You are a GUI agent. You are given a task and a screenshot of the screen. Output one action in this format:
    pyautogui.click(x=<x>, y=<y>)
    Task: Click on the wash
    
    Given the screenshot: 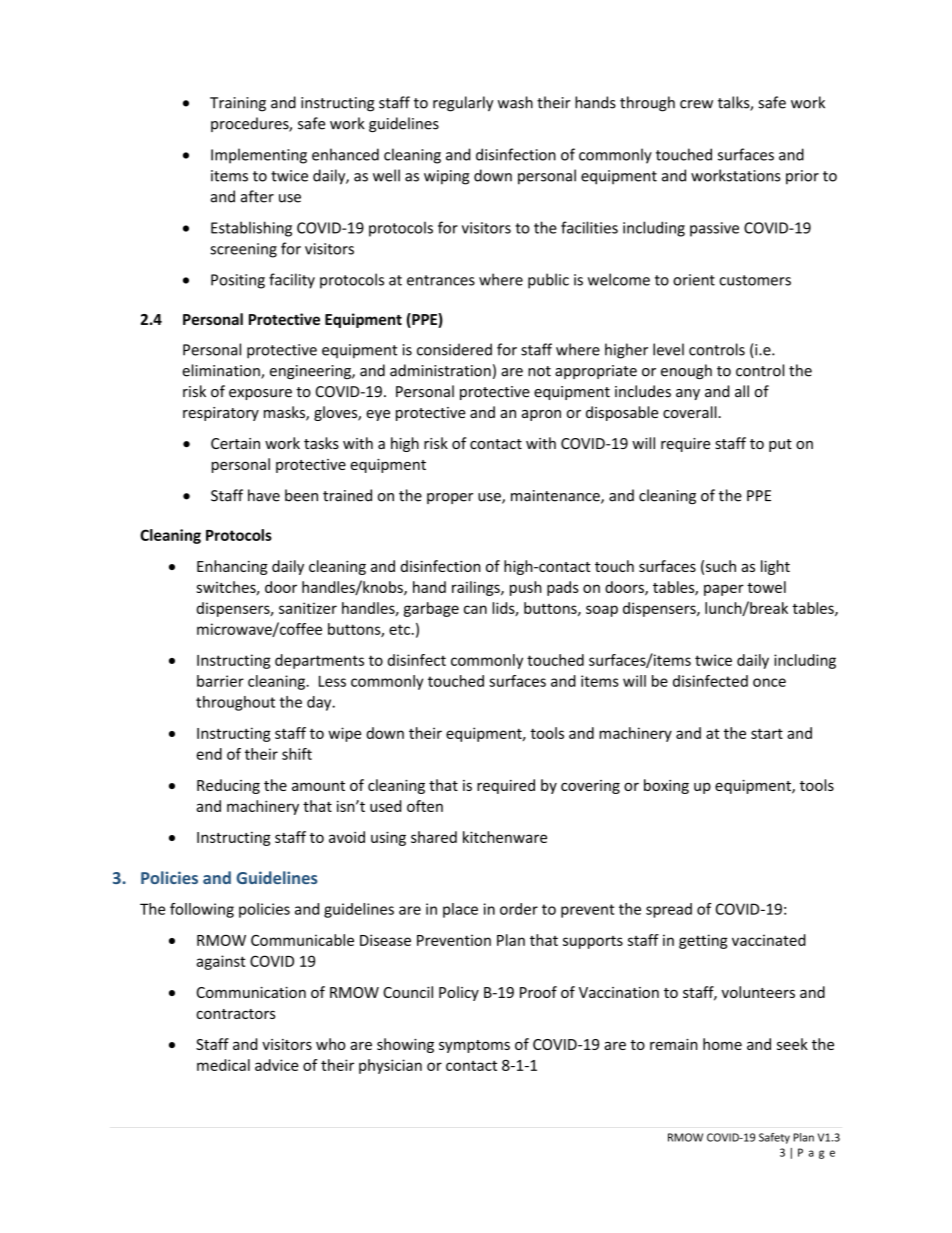 What is the action you would take?
    pyautogui.click(x=515, y=102)
